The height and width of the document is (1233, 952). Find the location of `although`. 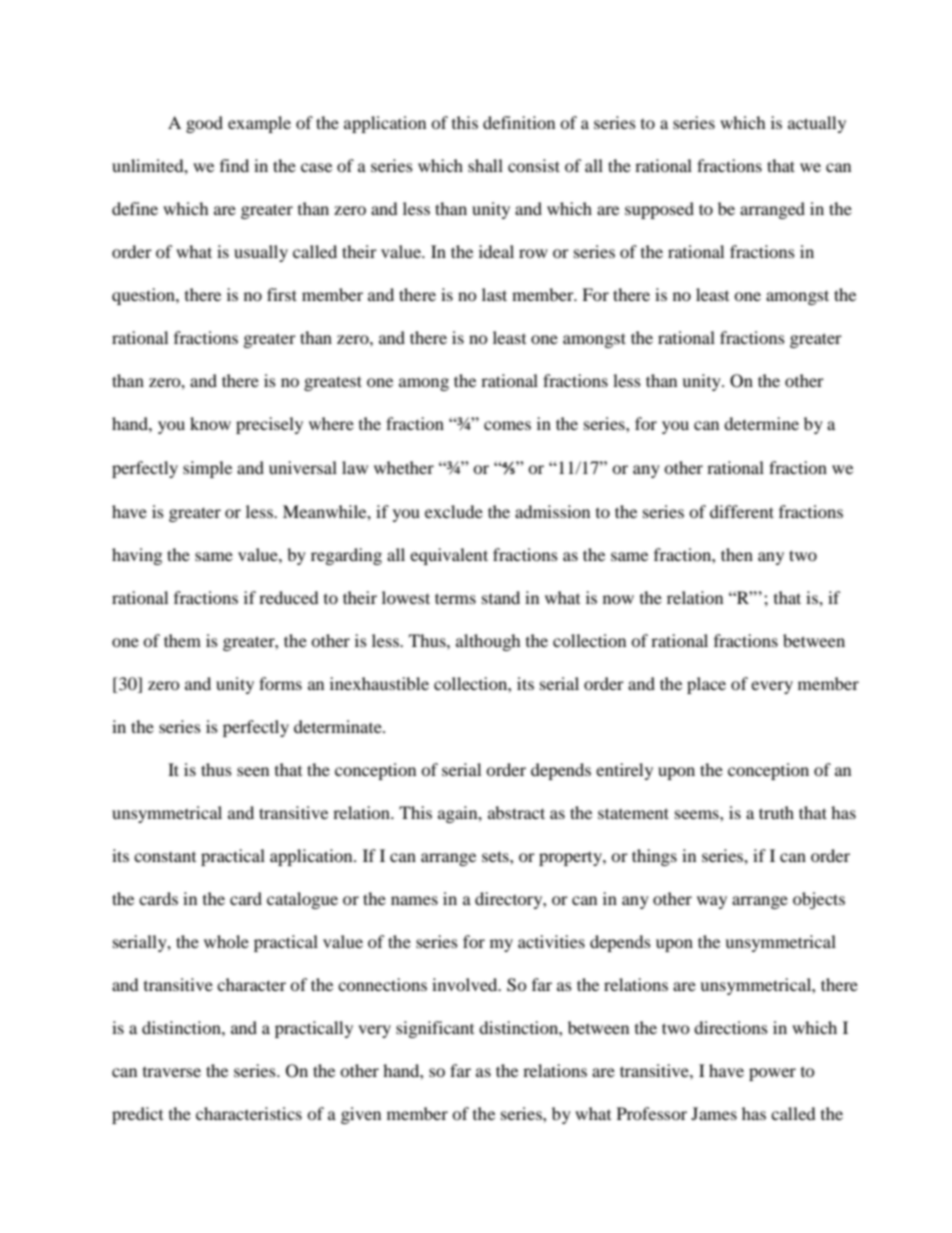

although is located at coordinates (488, 642).
